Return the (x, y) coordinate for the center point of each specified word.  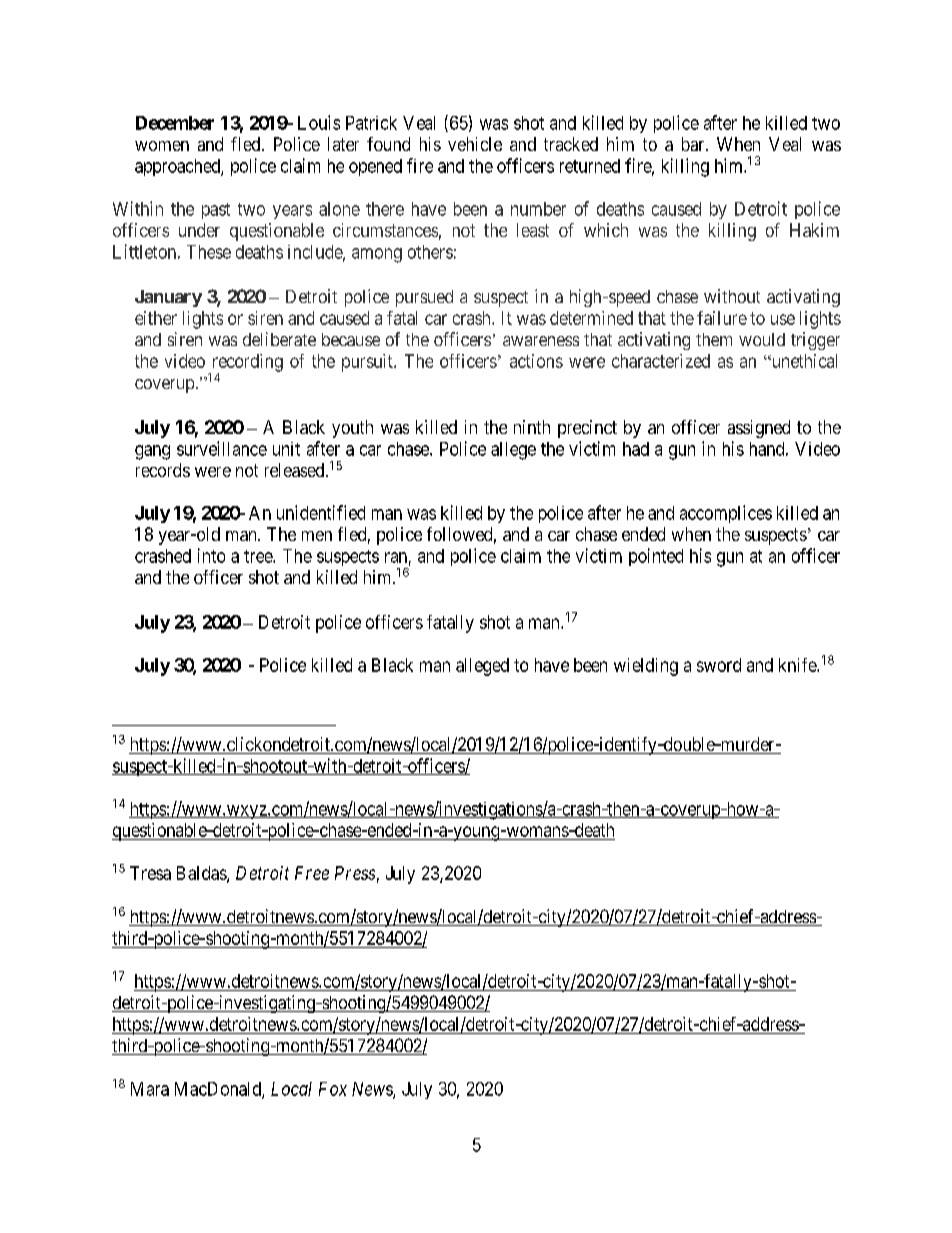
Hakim (814, 230)
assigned (759, 429)
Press (355, 873)
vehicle (475, 144)
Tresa (150, 873)
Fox (333, 1089)
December (175, 123)
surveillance (222, 448)
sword (719, 665)
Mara (150, 1089)
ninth (532, 427)
